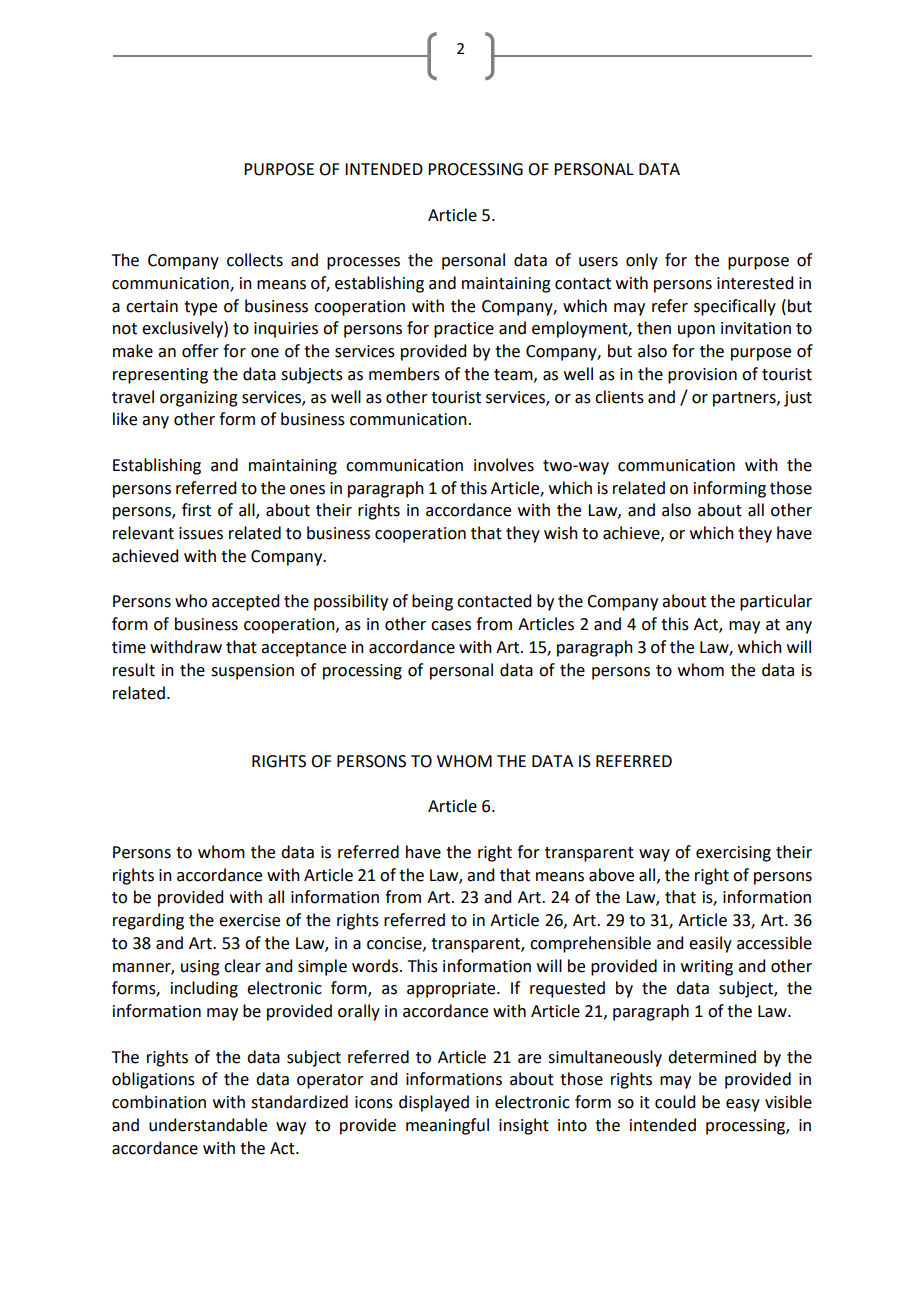 The height and width of the screenshot is (1308, 924). I want to click on suspension, so click(252, 672).
